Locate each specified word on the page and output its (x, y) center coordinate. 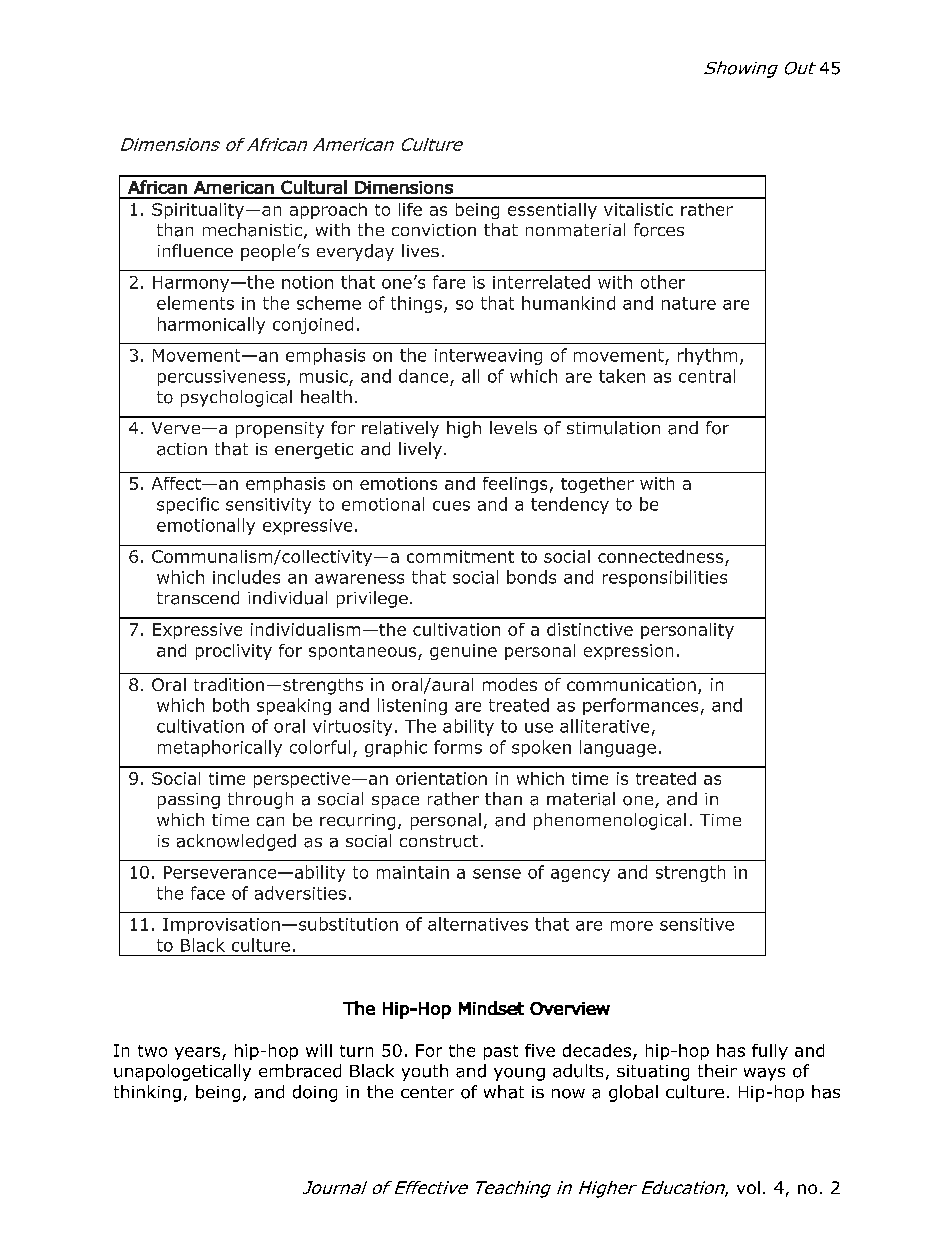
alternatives (478, 924)
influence (195, 250)
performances (640, 706)
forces (659, 230)
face (208, 893)
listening (412, 706)
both (231, 705)
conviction (434, 230)
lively (420, 450)
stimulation (613, 428)
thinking (147, 1093)
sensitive (697, 924)
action (182, 449)
